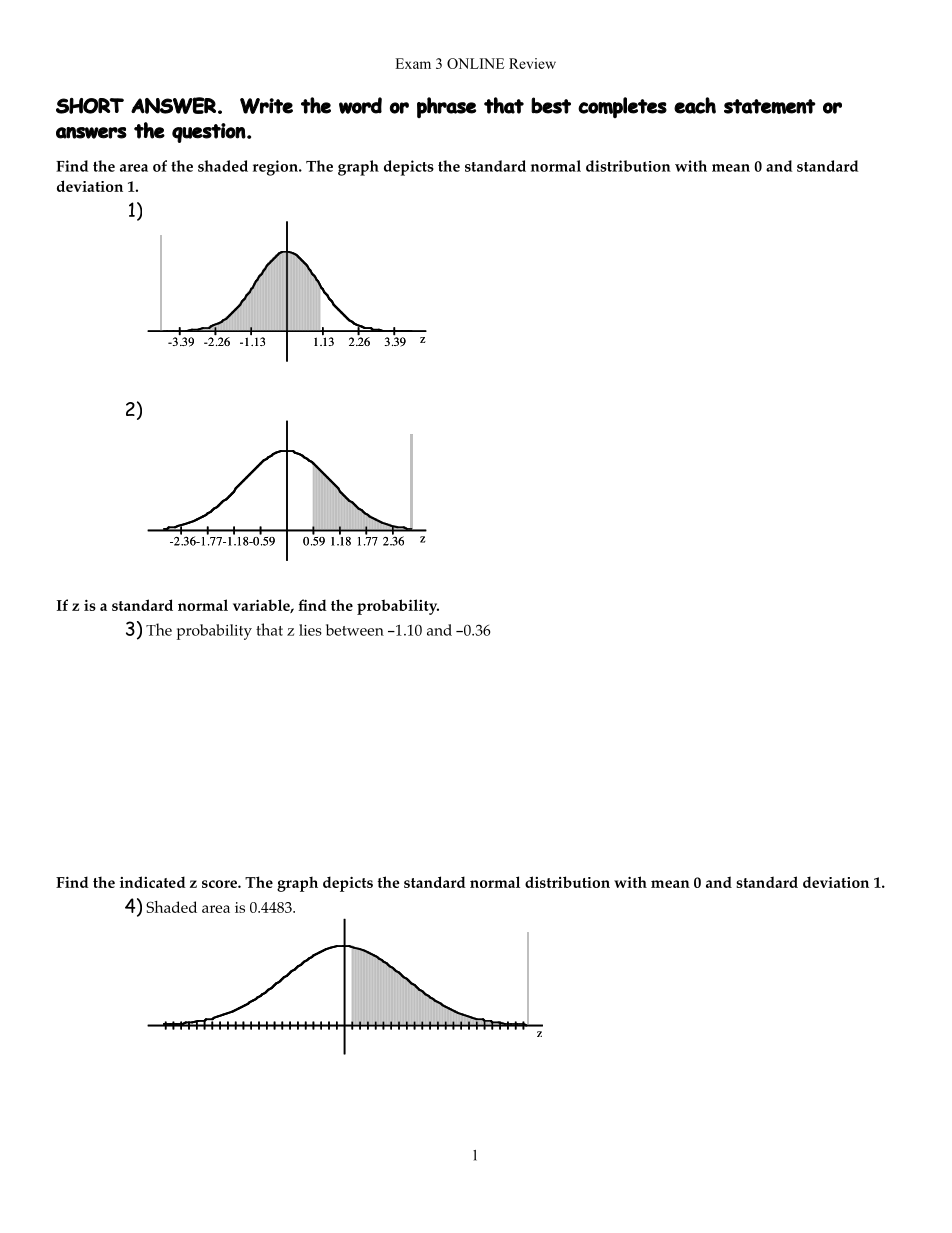 Image resolution: width=952 pixels, height=1233 pixels. What do you see at coordinates (153, 882) in the document?
I see `indicated` at bounding box center [153, 882].
